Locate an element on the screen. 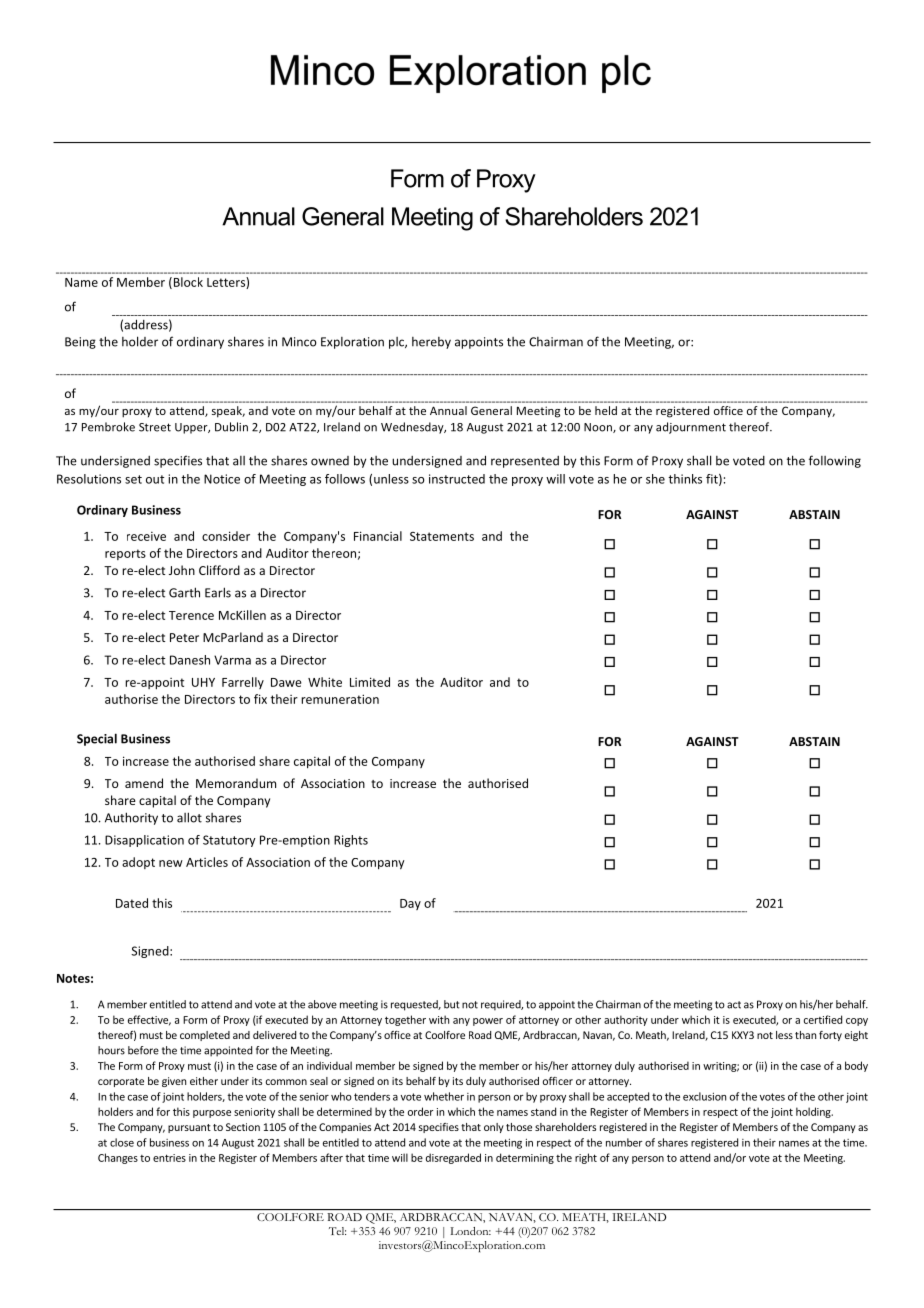 The image size is (924, 1308). amend is located at coordinates (144, 783).
